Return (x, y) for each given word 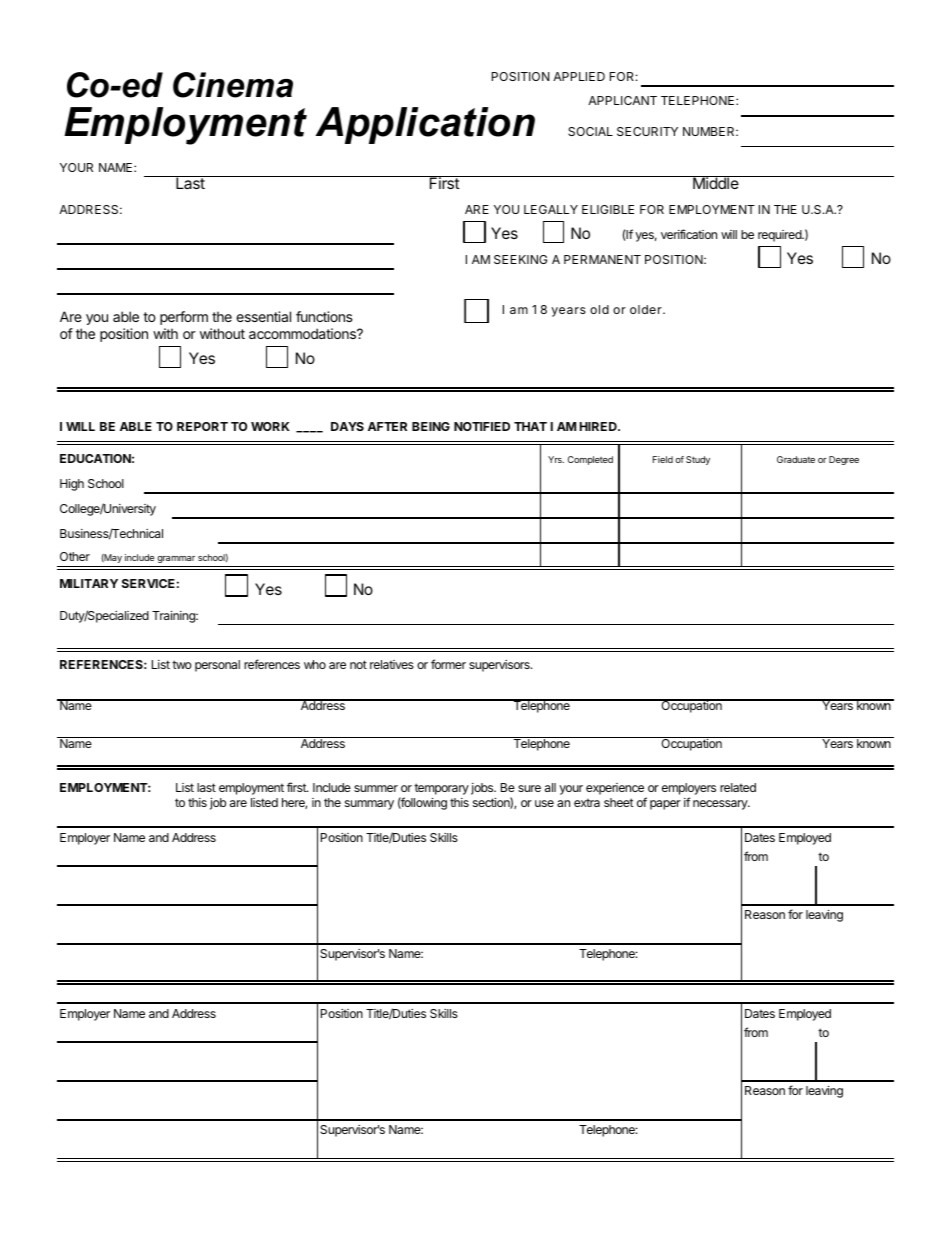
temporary (441, 789)
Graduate (796, 459)
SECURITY (647, 131)
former (448, 664)
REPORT (202, 426)
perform (184, 318)
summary (369, 805)
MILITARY (89, 583)
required (780, 236)
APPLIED (579, 76)
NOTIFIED (482, 426)
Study (698, 460)
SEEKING (520, 259)
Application (425, 125)
